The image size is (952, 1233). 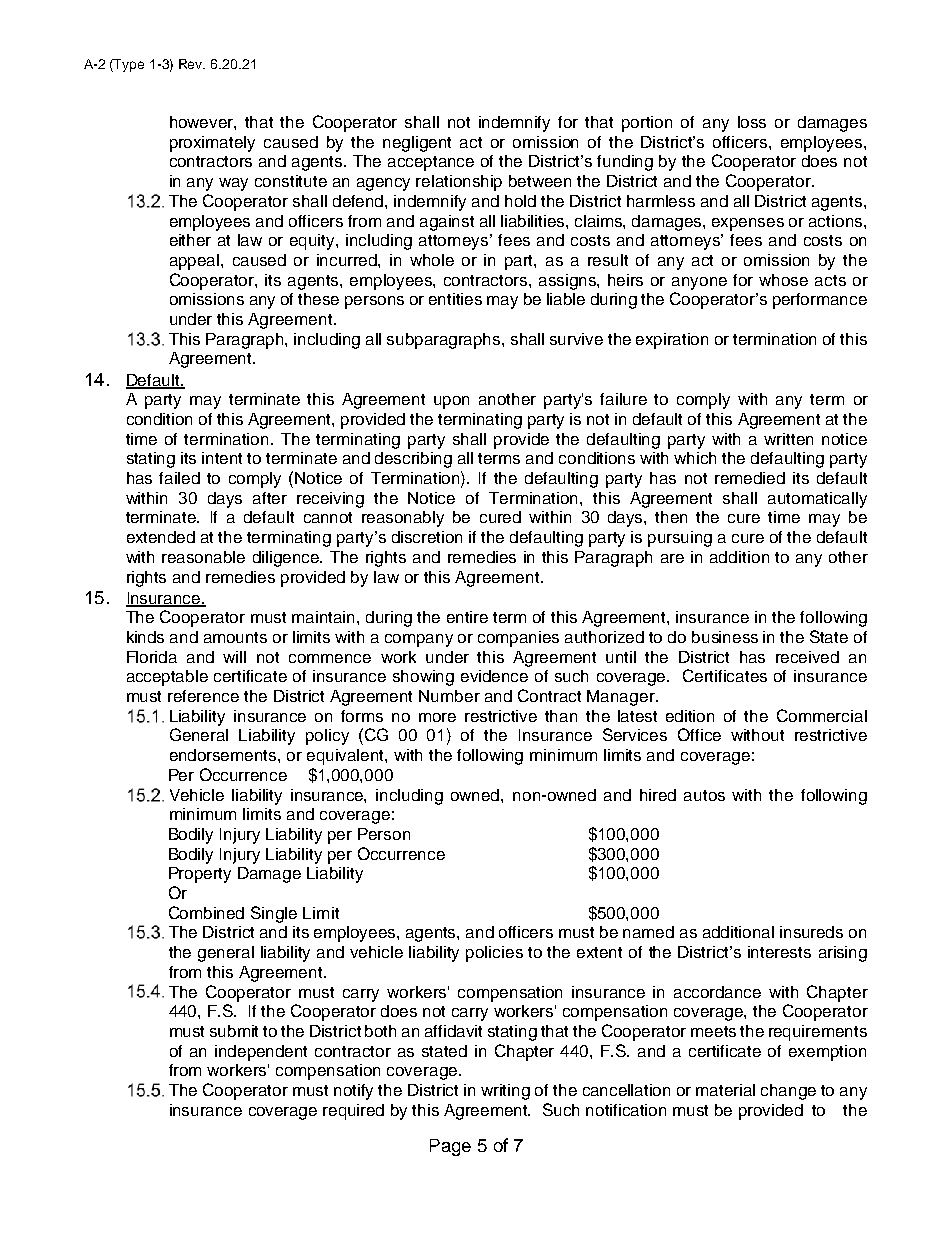 I want to click on Rev, so click(x=192, y=64).
